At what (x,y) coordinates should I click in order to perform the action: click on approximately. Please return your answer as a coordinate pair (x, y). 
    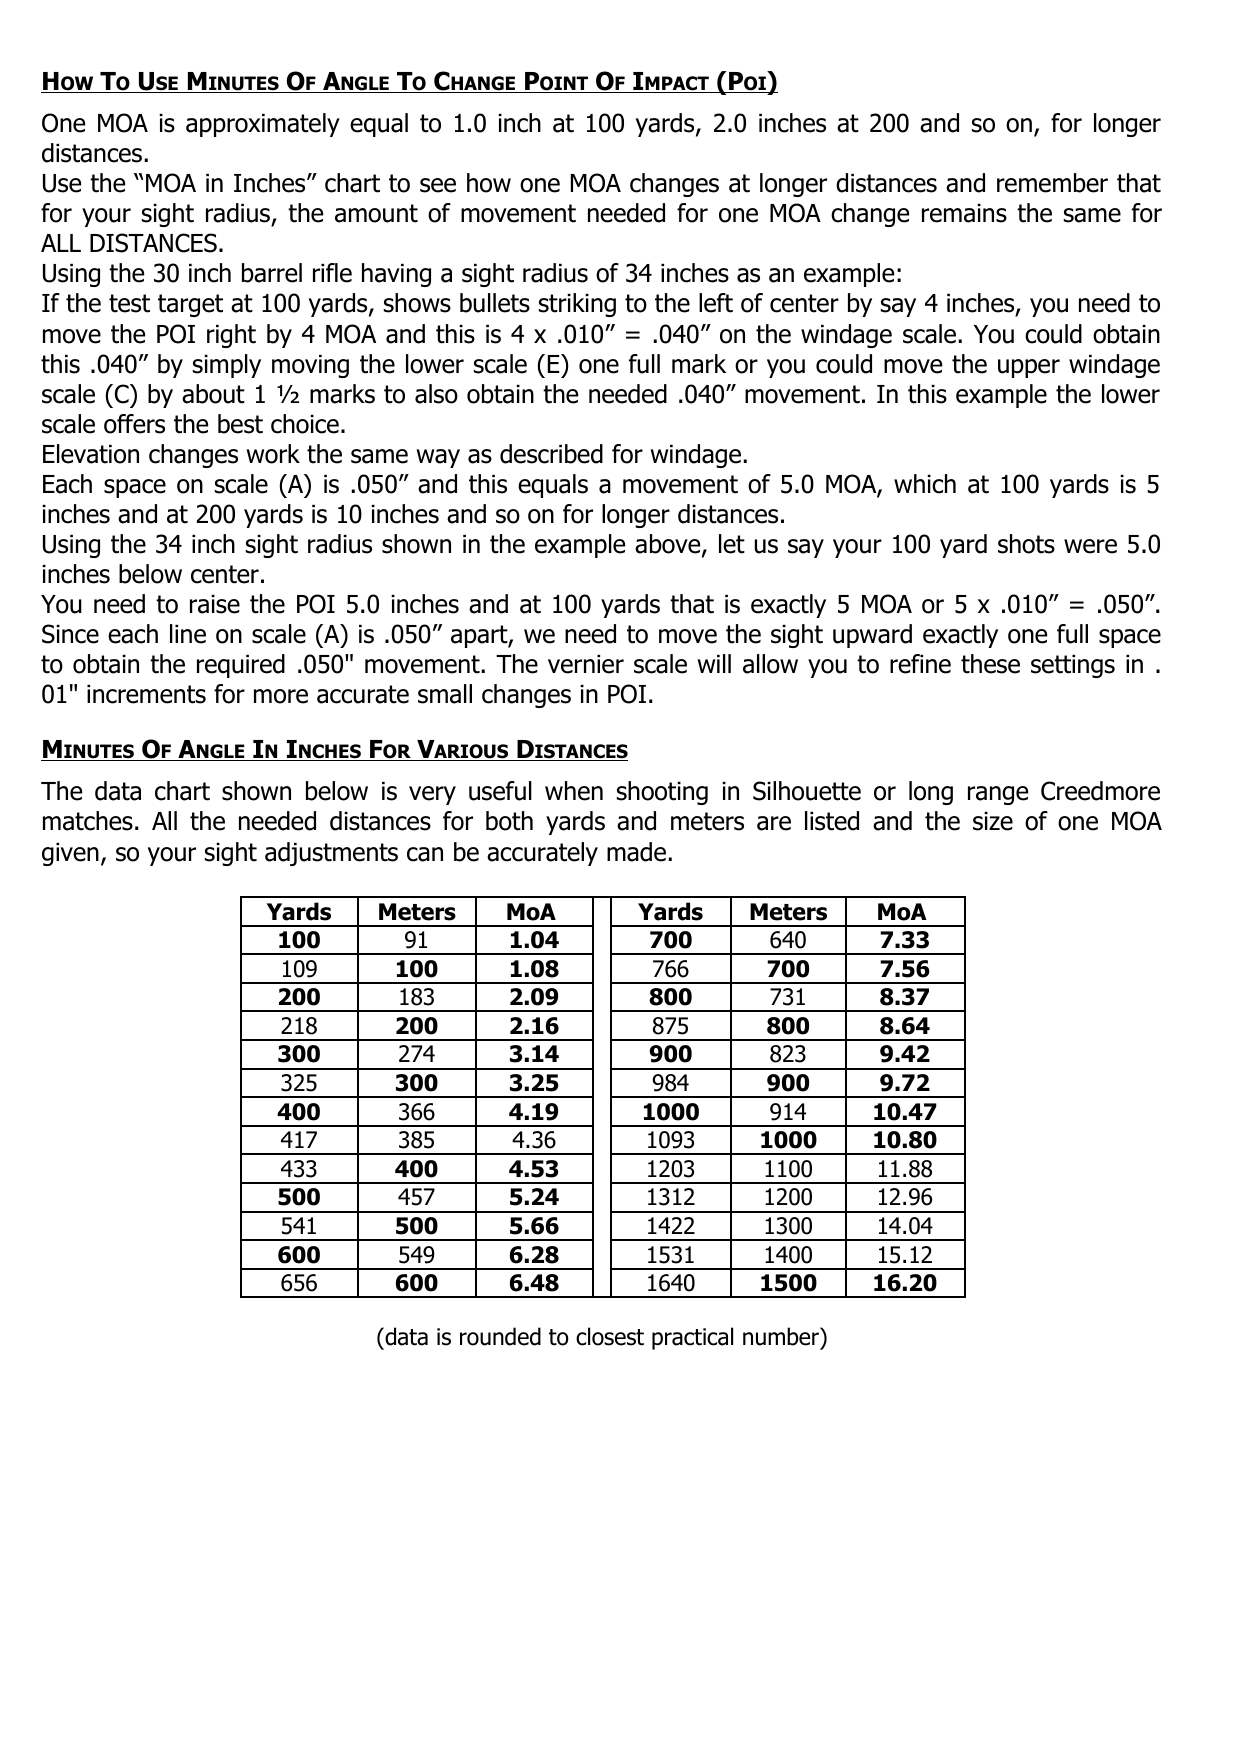
    Looking at the image, I should click on (263, 125).
